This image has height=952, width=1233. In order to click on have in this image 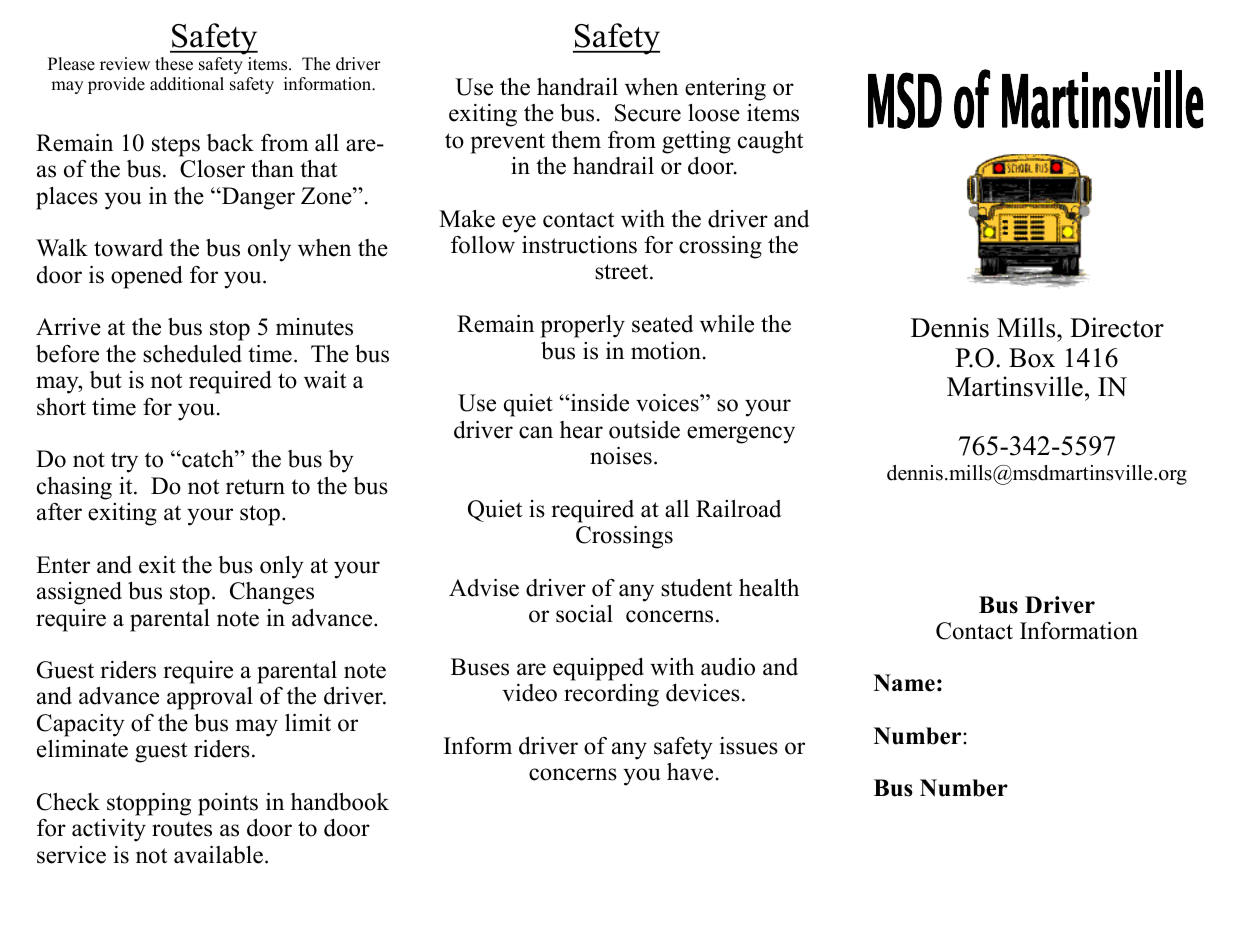, I will do `click(690, 772)`.
